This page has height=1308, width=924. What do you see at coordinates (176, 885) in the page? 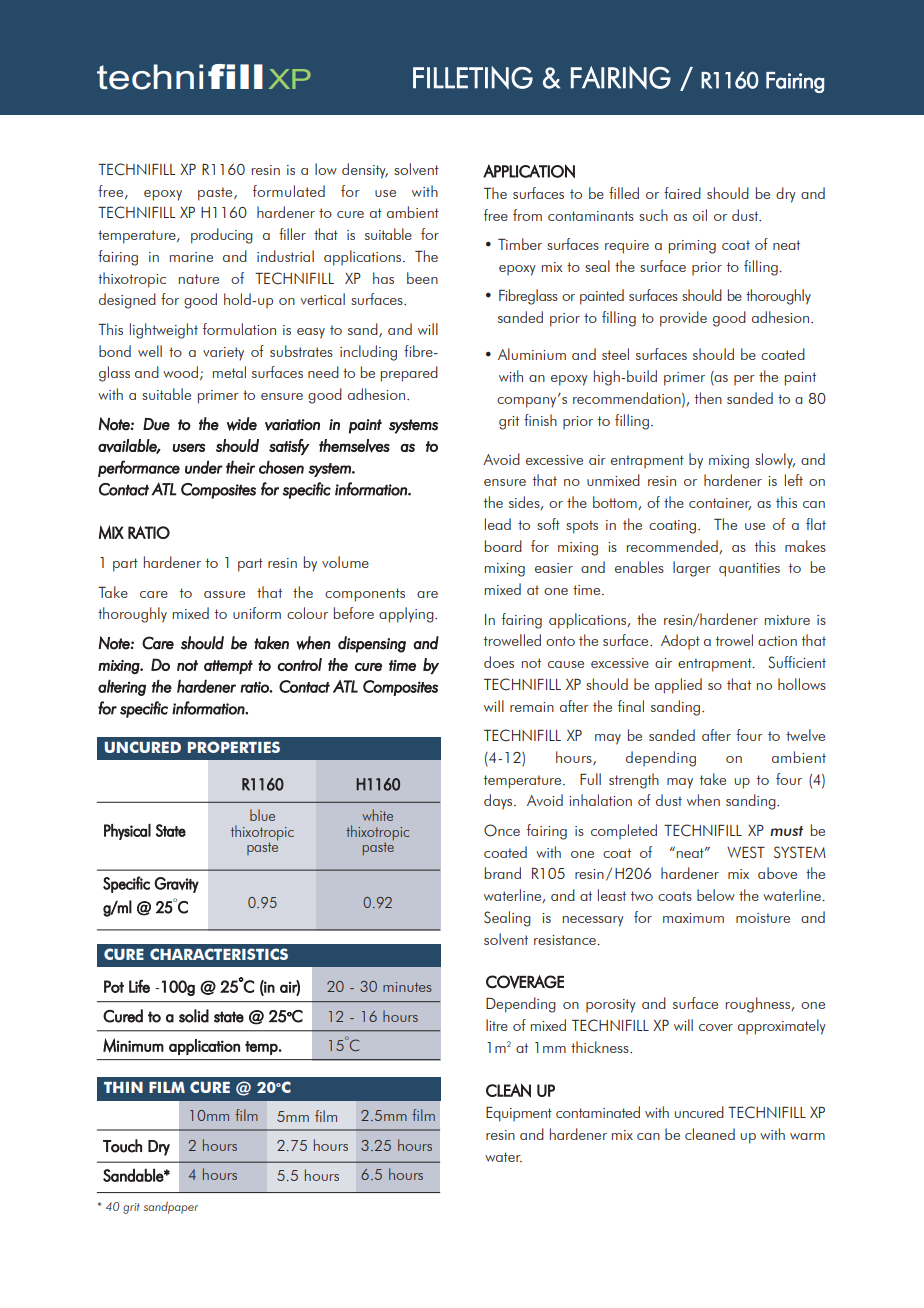
I see `Gravity` at bounding box center [176, 885].
